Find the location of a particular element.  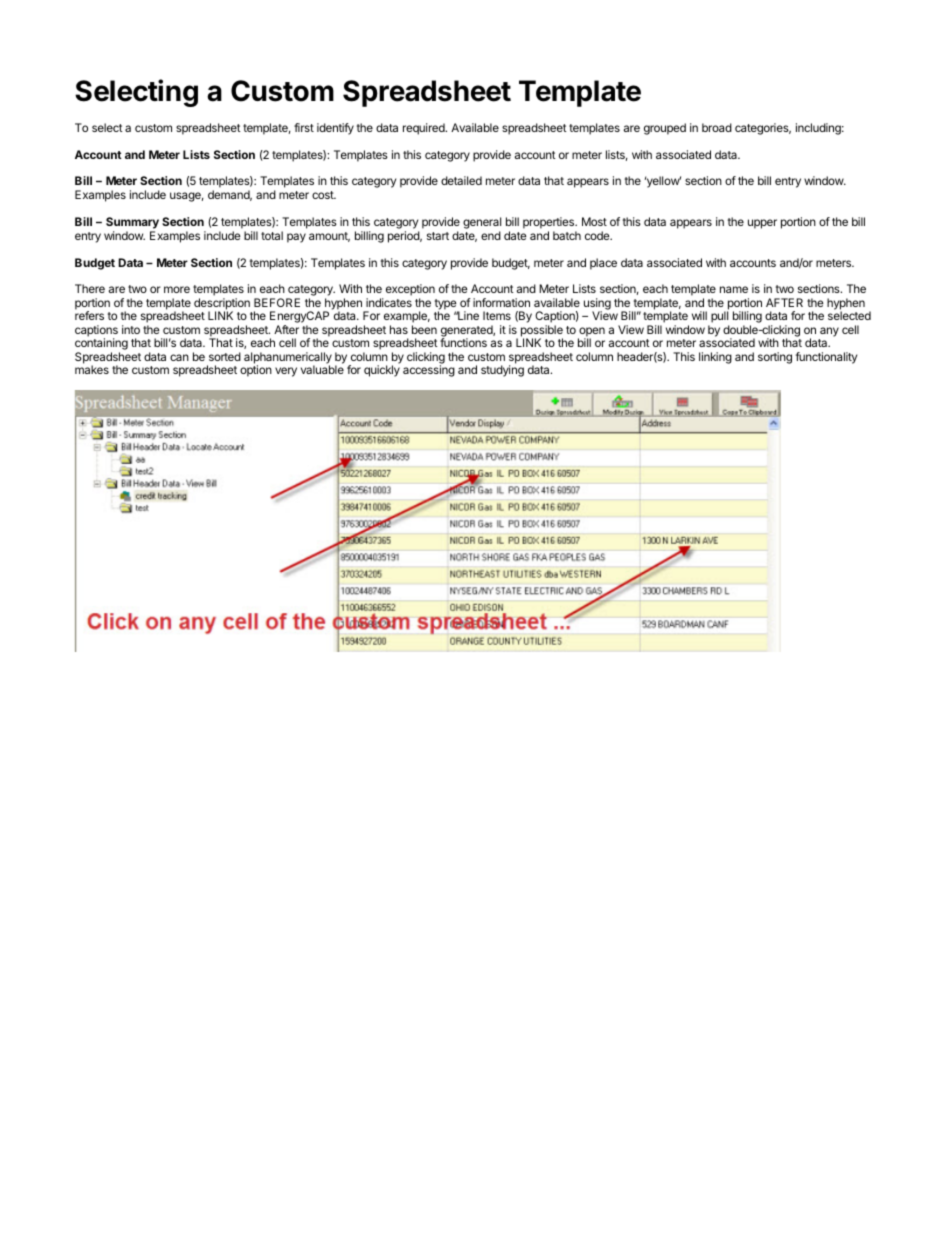

categories is located at coordinates (763, 129).
